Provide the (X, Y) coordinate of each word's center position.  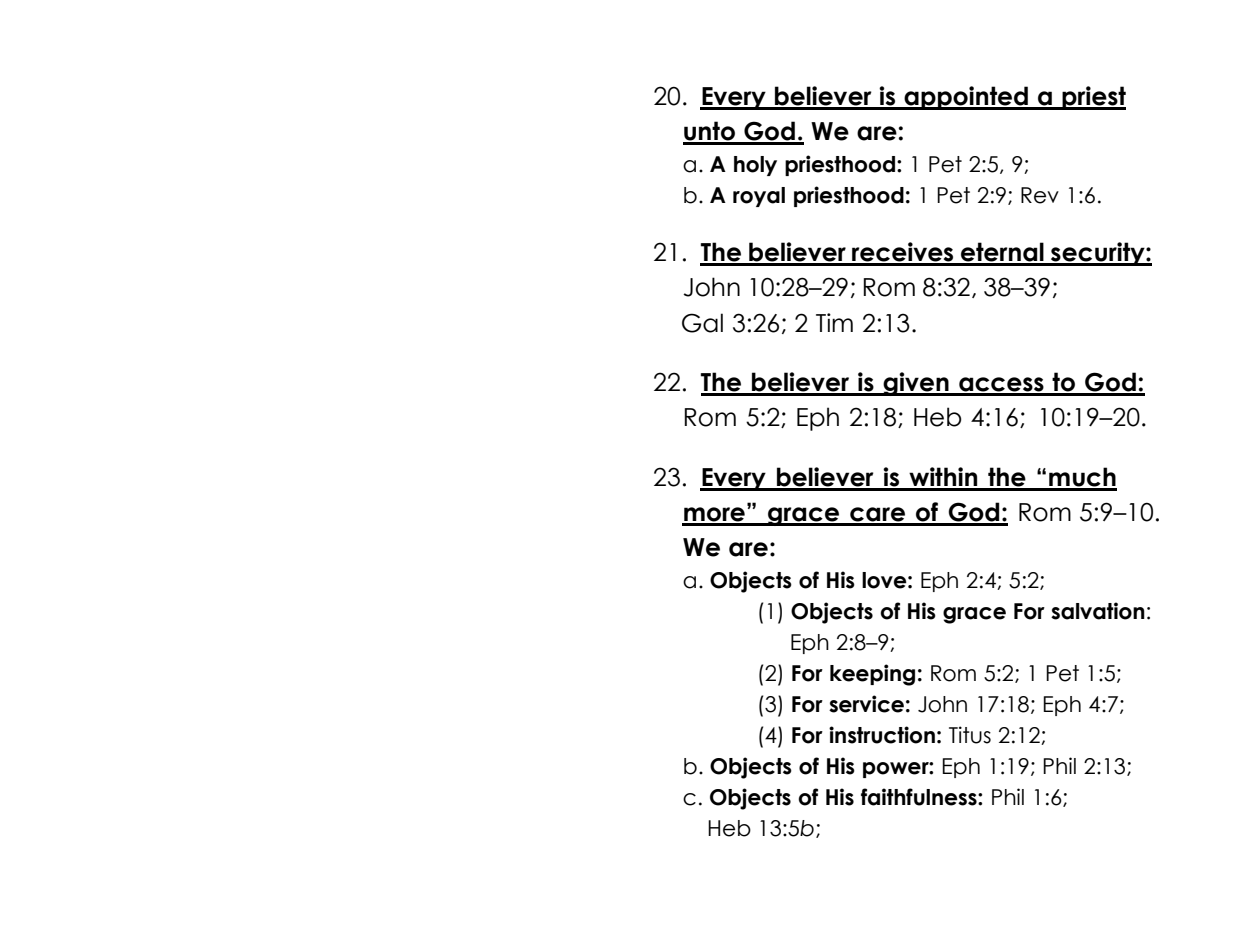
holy (755, 166)
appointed (966, 98)
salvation (1098, 611)
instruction (882, 735)
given (916, 384)
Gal (702, 323)
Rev (1040, 195)
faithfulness (920, 797)
